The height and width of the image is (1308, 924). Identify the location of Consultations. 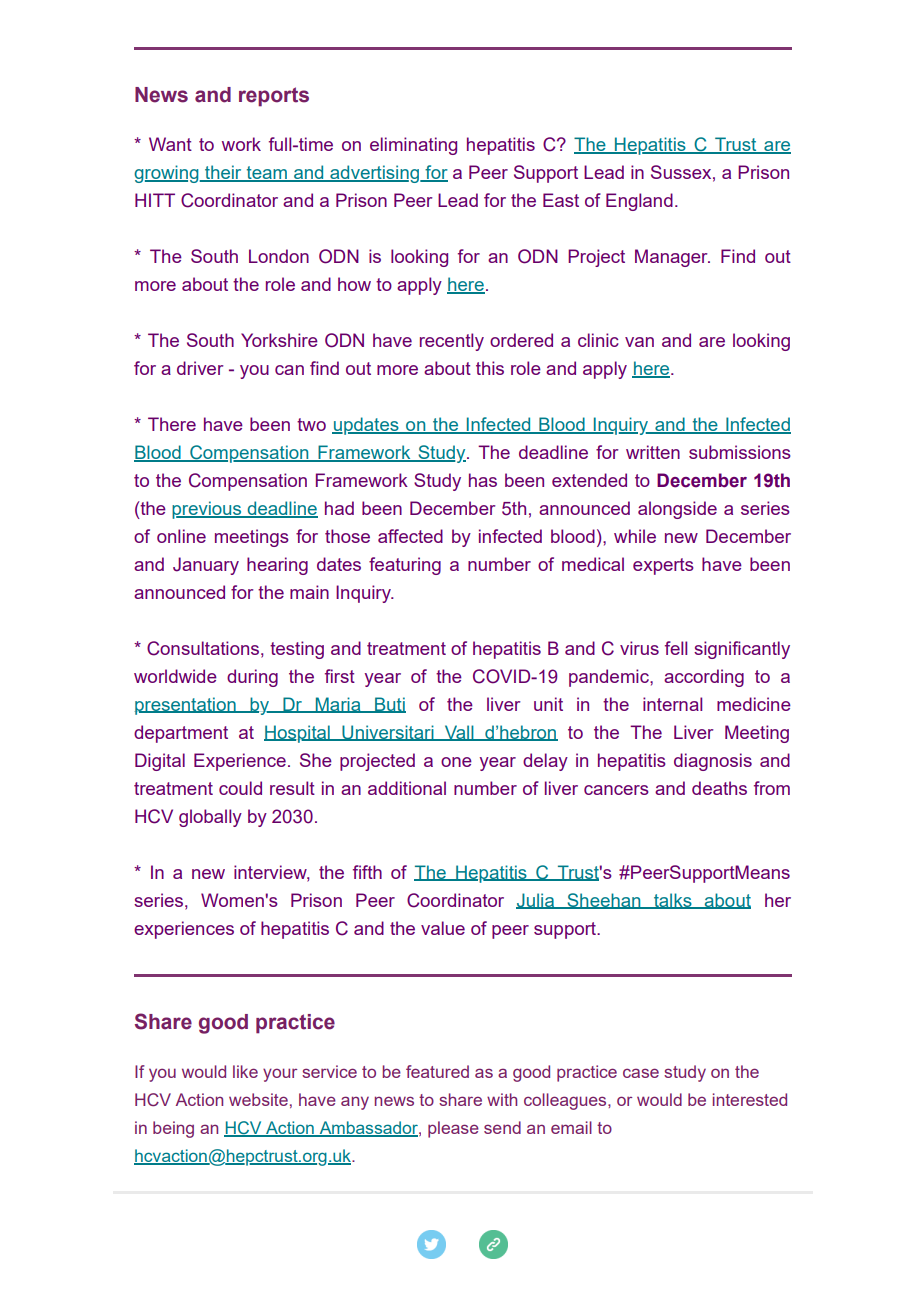
(203, 648).
